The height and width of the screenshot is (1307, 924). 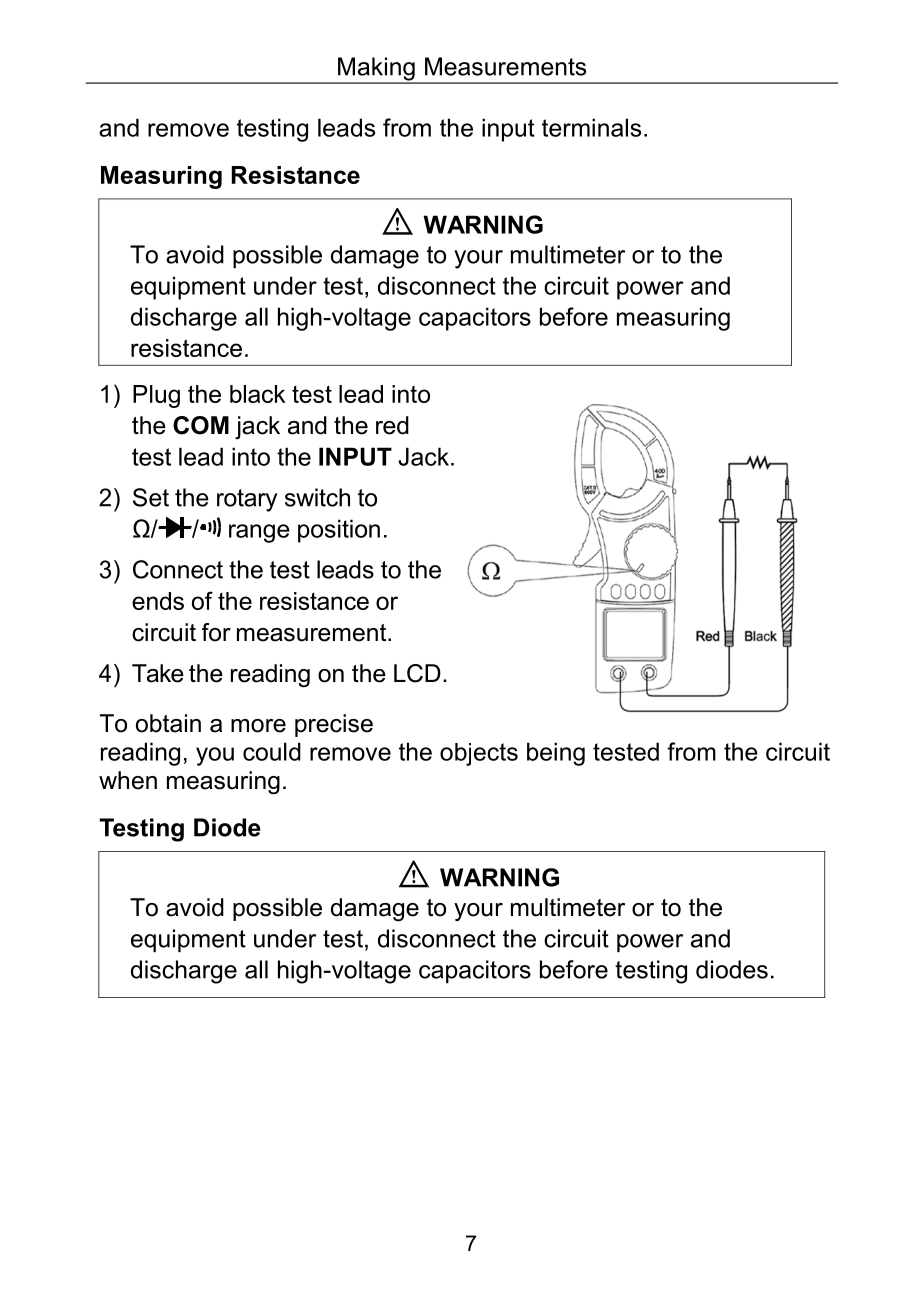 I want to click on precise, so click(x=334, y=725).
